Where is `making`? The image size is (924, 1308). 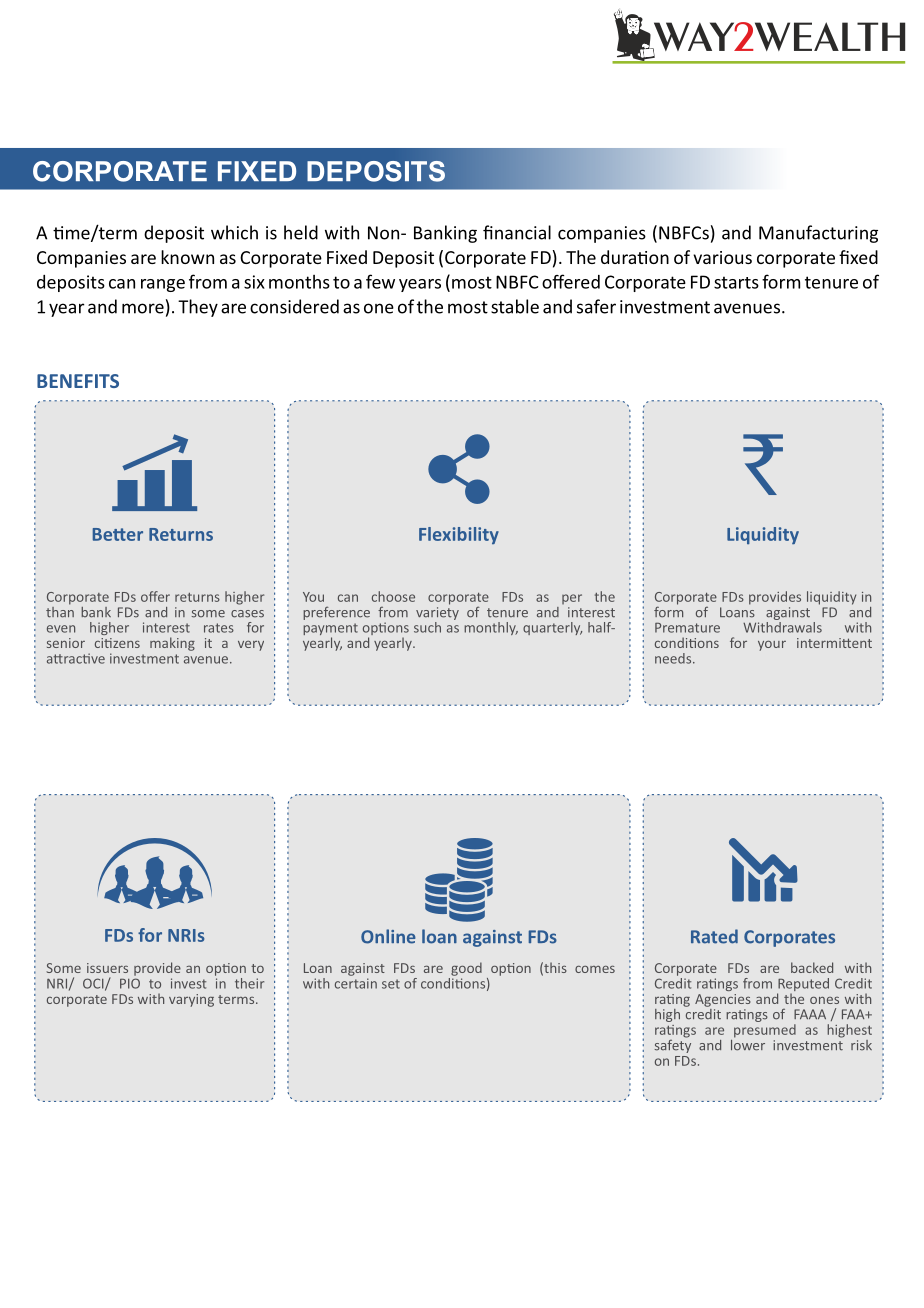 making is located at coordinates (172, 644).
